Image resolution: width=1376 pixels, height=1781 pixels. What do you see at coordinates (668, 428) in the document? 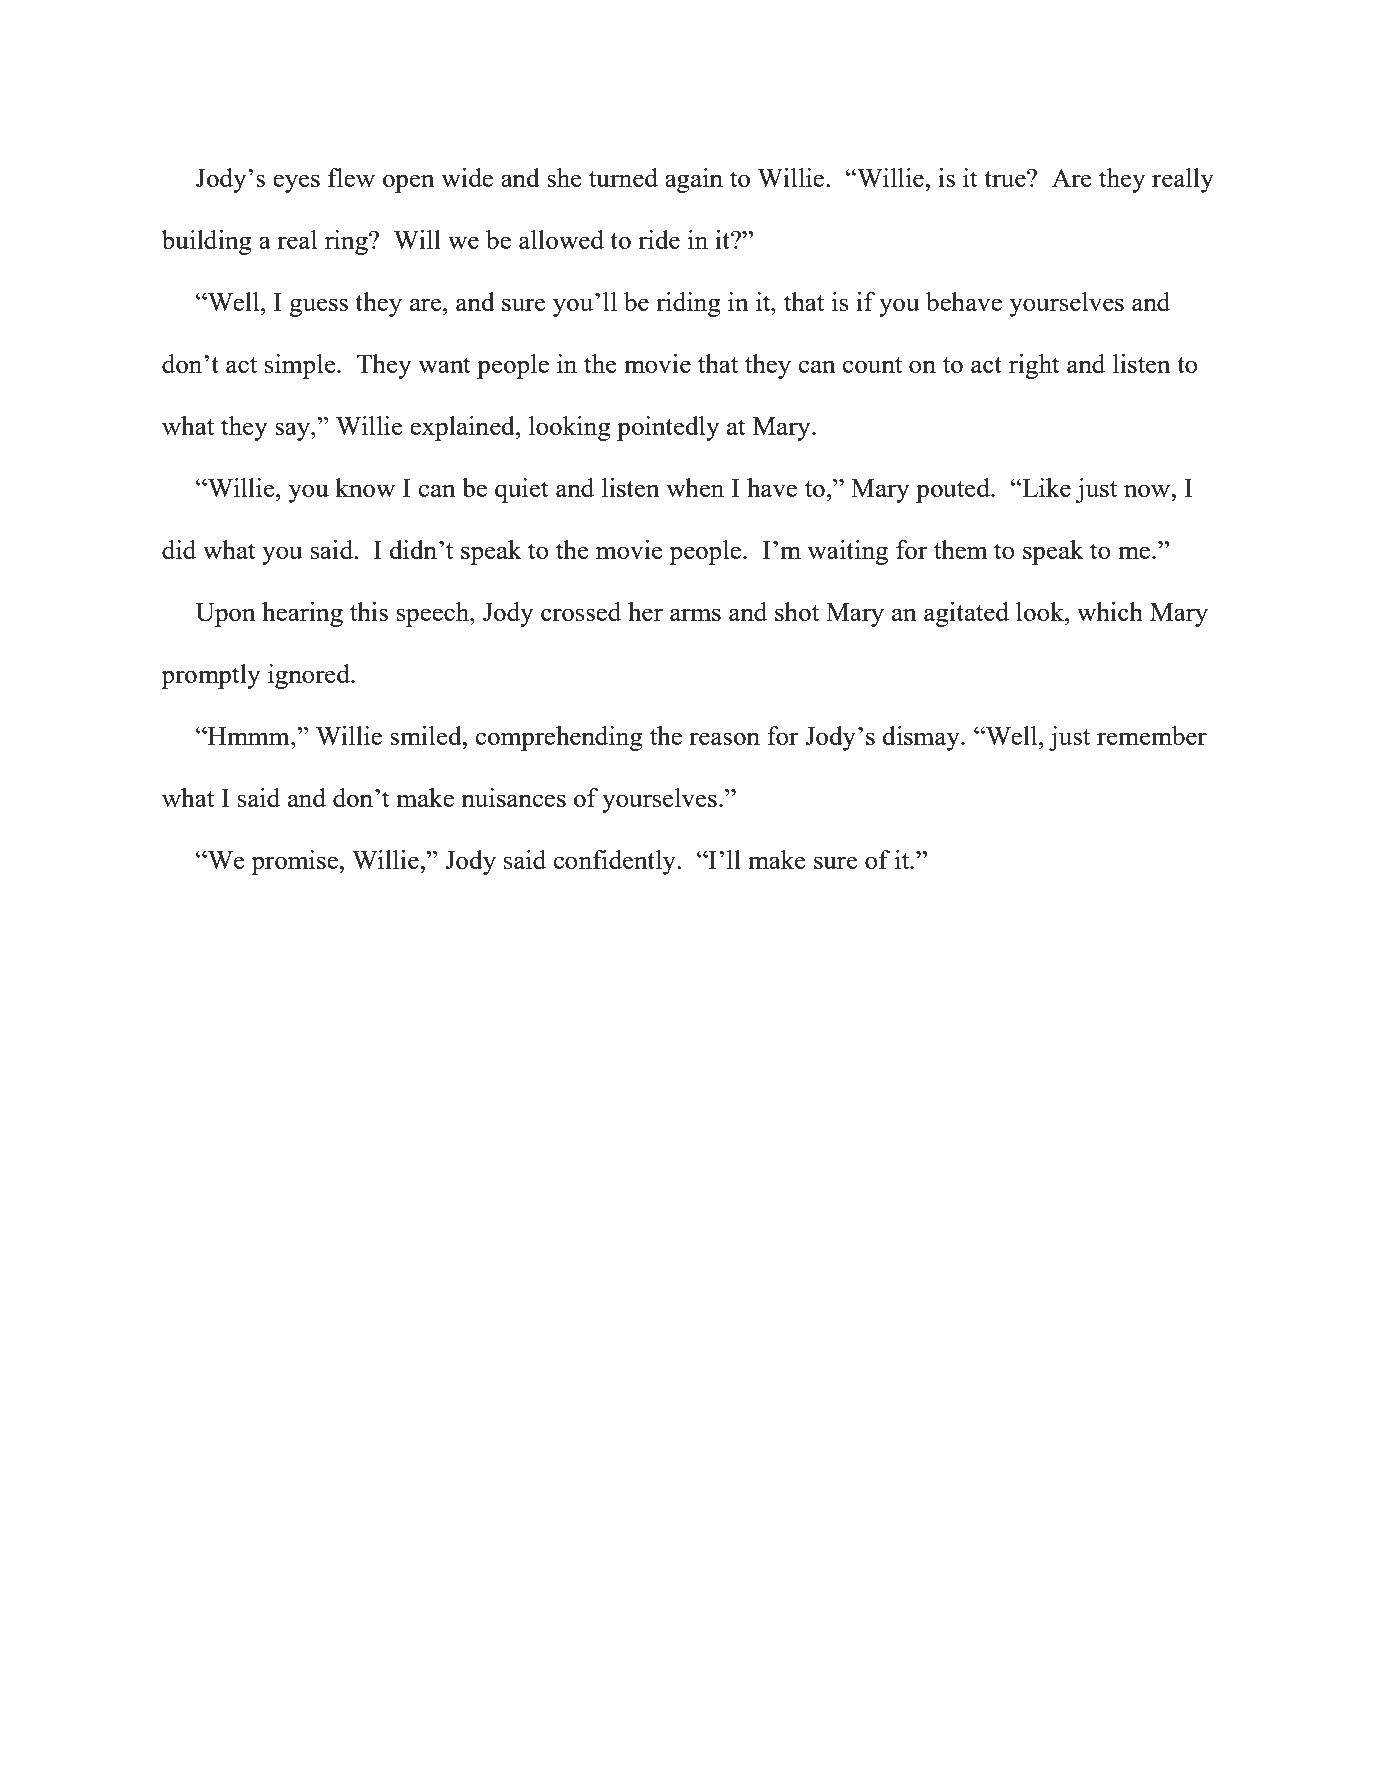
I see `pointedly` at bounding box center [668, 428].
